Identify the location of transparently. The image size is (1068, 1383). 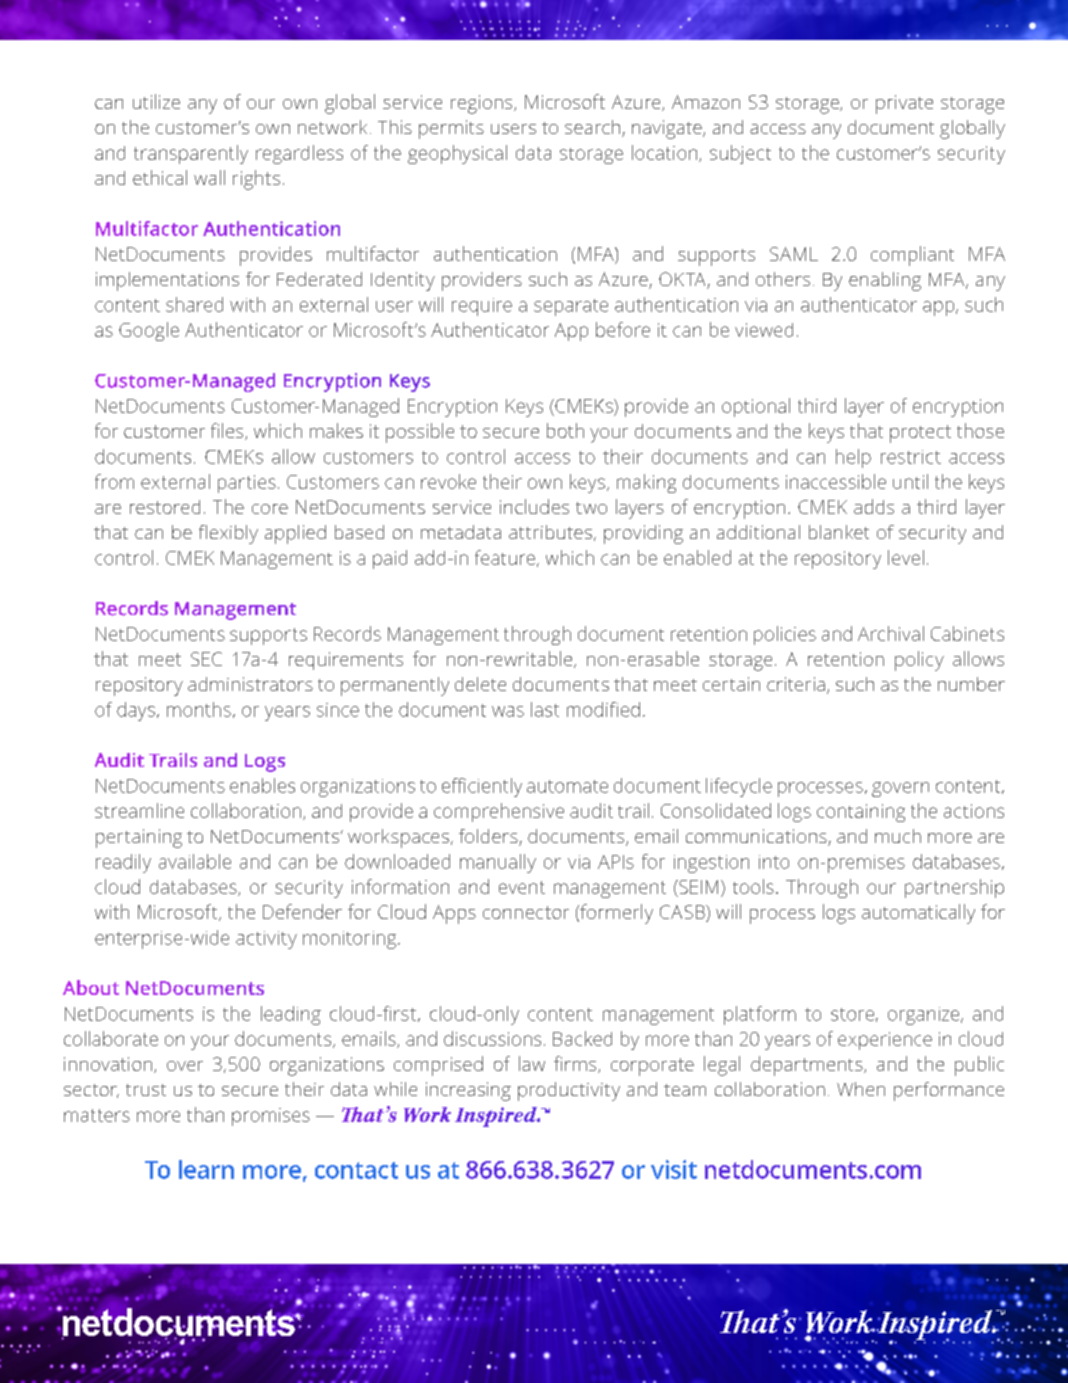
(191, 154).
